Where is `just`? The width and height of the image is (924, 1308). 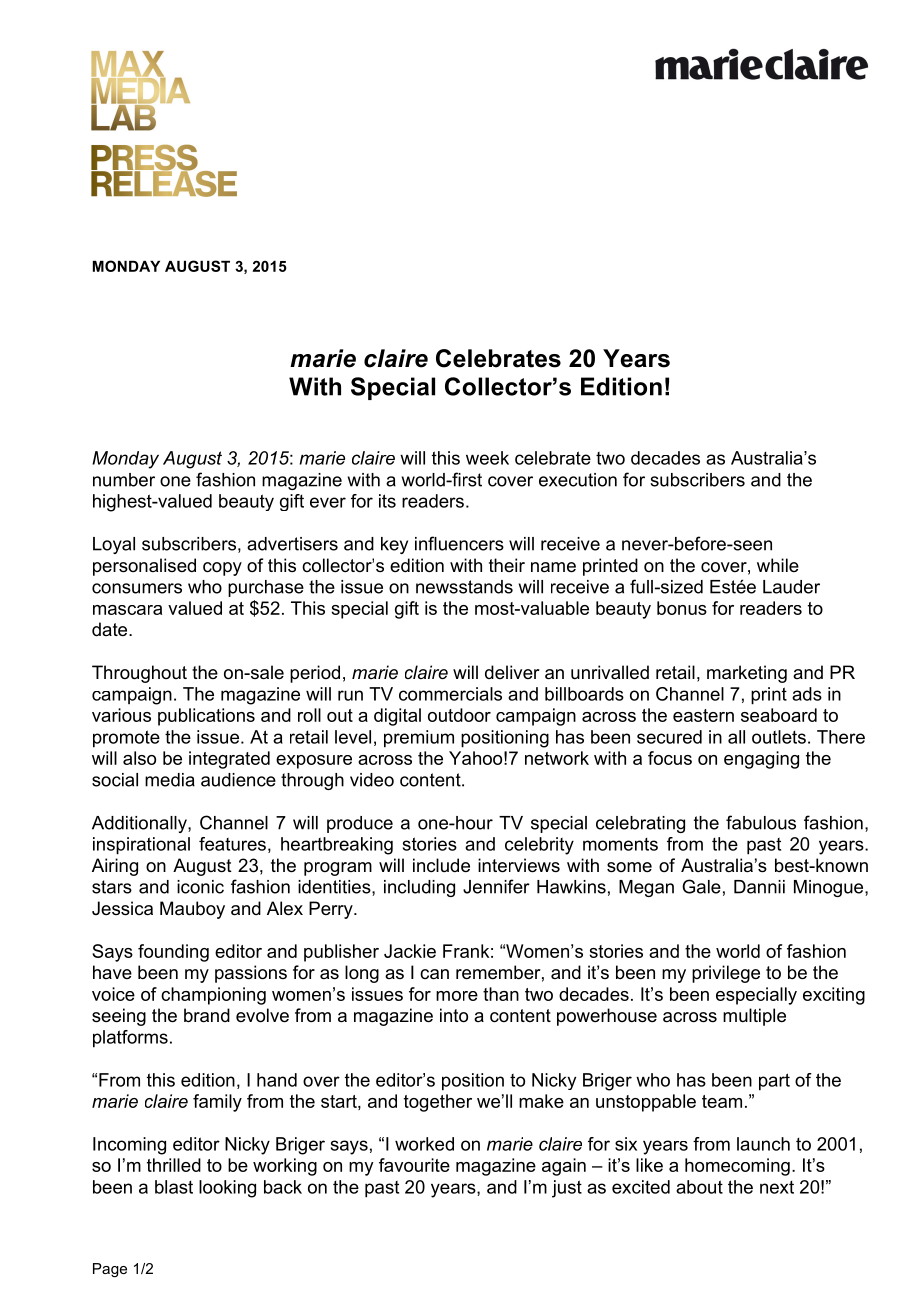 just is located at coordinates (567, 1189).
